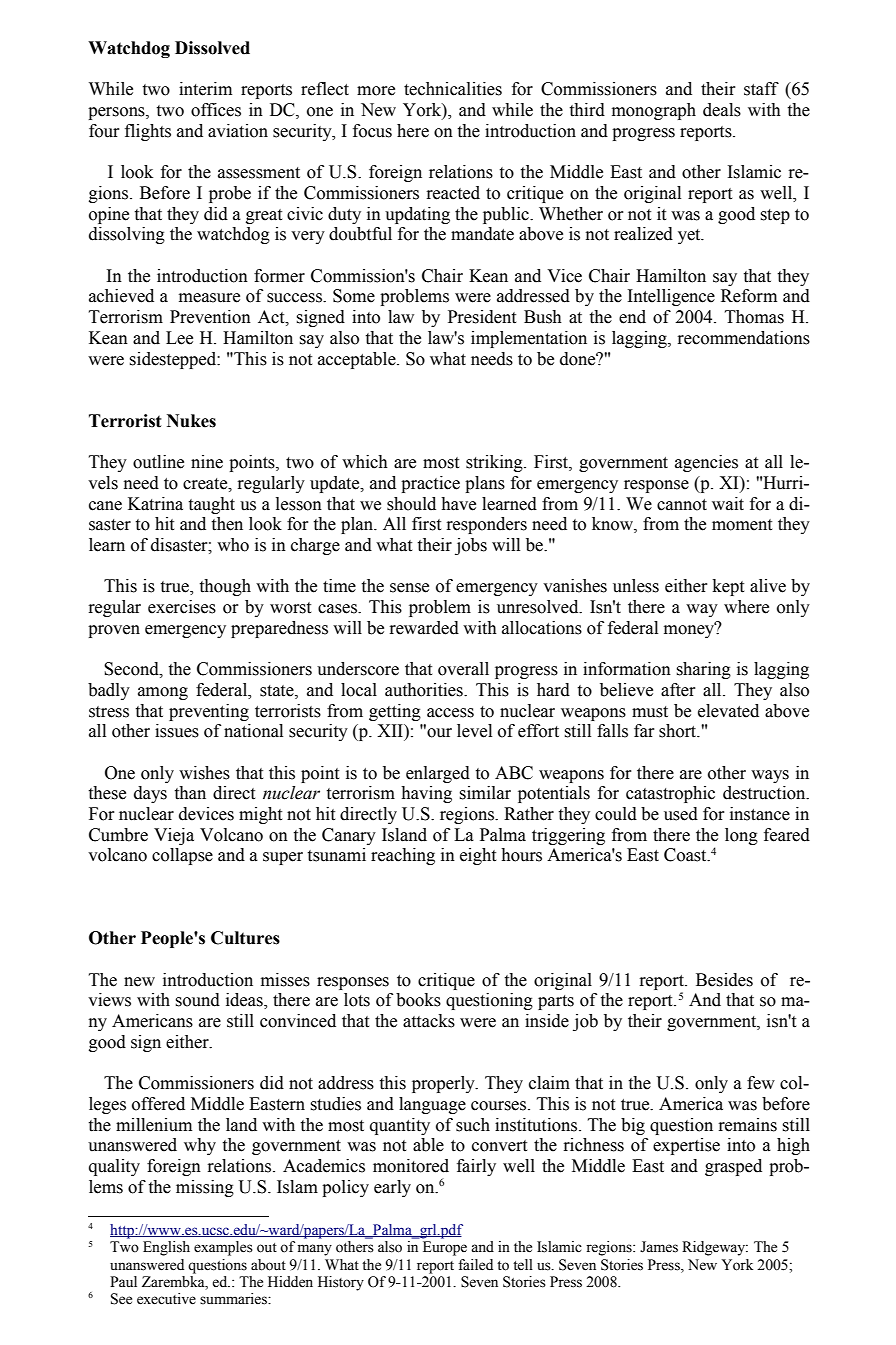  What do you see at coordinates (190, 793) in the page?
I see `than` at bounding box center [190, 793].
